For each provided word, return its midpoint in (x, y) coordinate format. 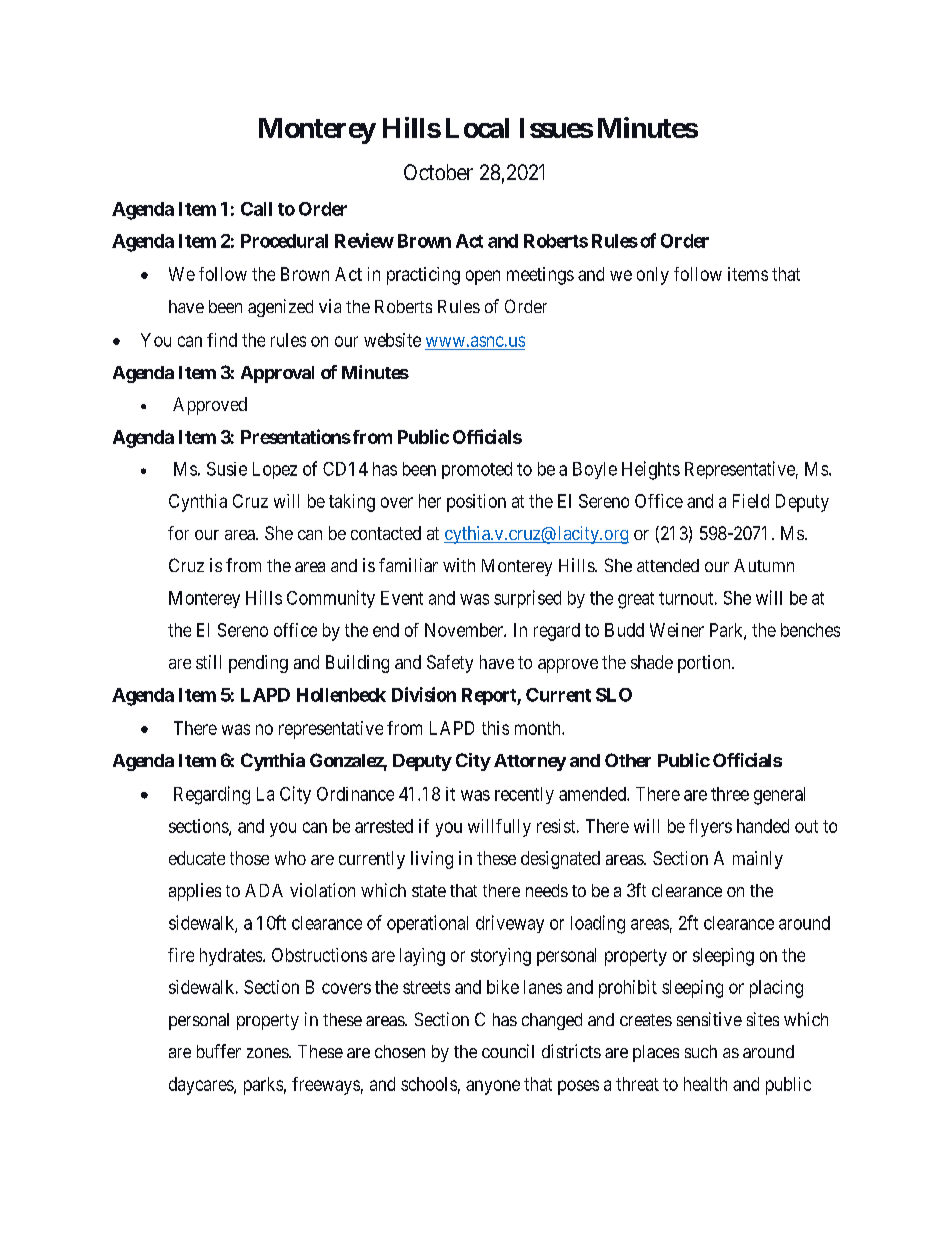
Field (751, 501)
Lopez (275, 470)
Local (477, 128)
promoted (477, 470)
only (653, 276)
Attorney (530, 762)
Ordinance (355, 794)
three (730, 794)
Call (256, 209)
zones (268, 1053)
